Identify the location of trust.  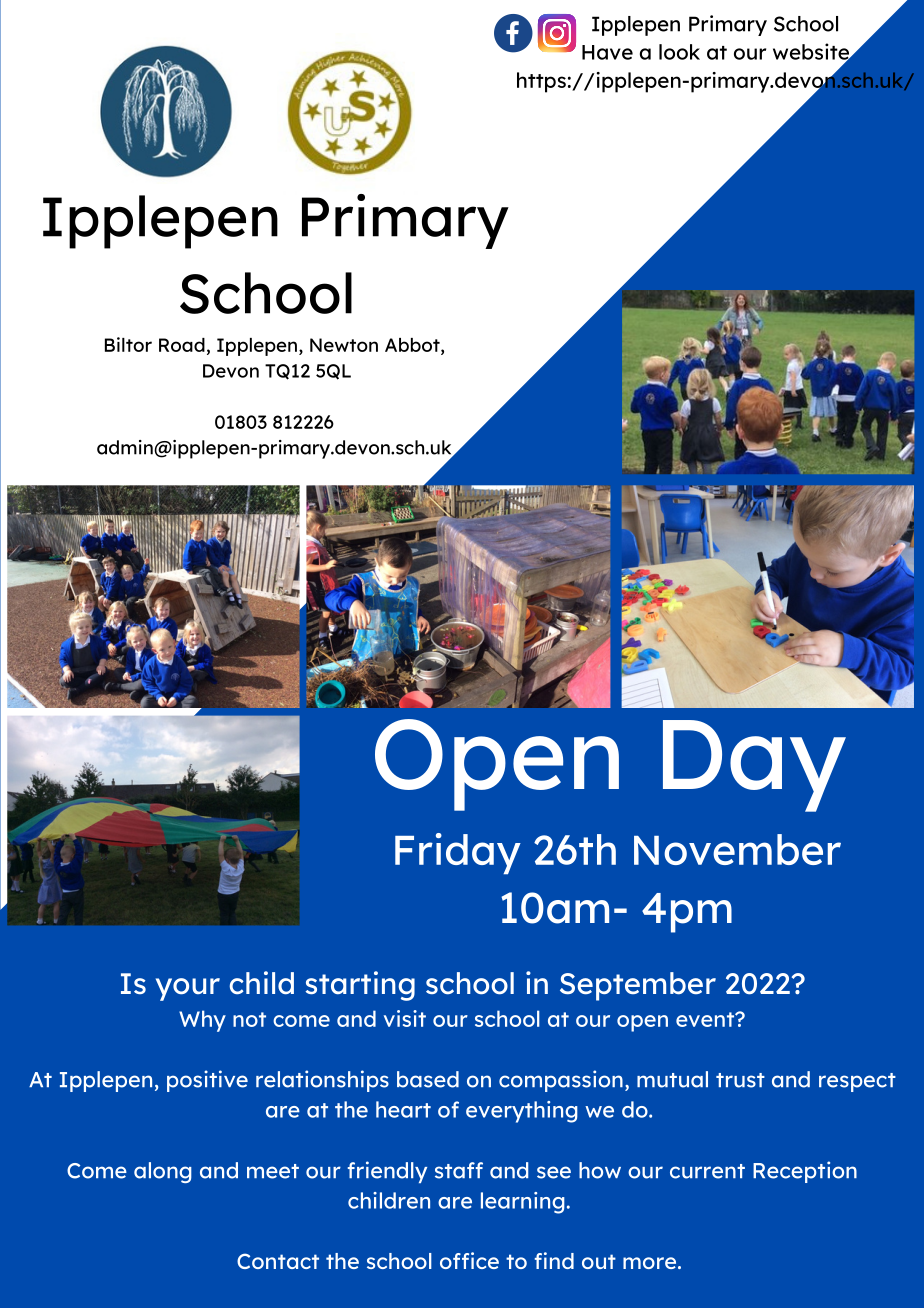
(740, 1080).
